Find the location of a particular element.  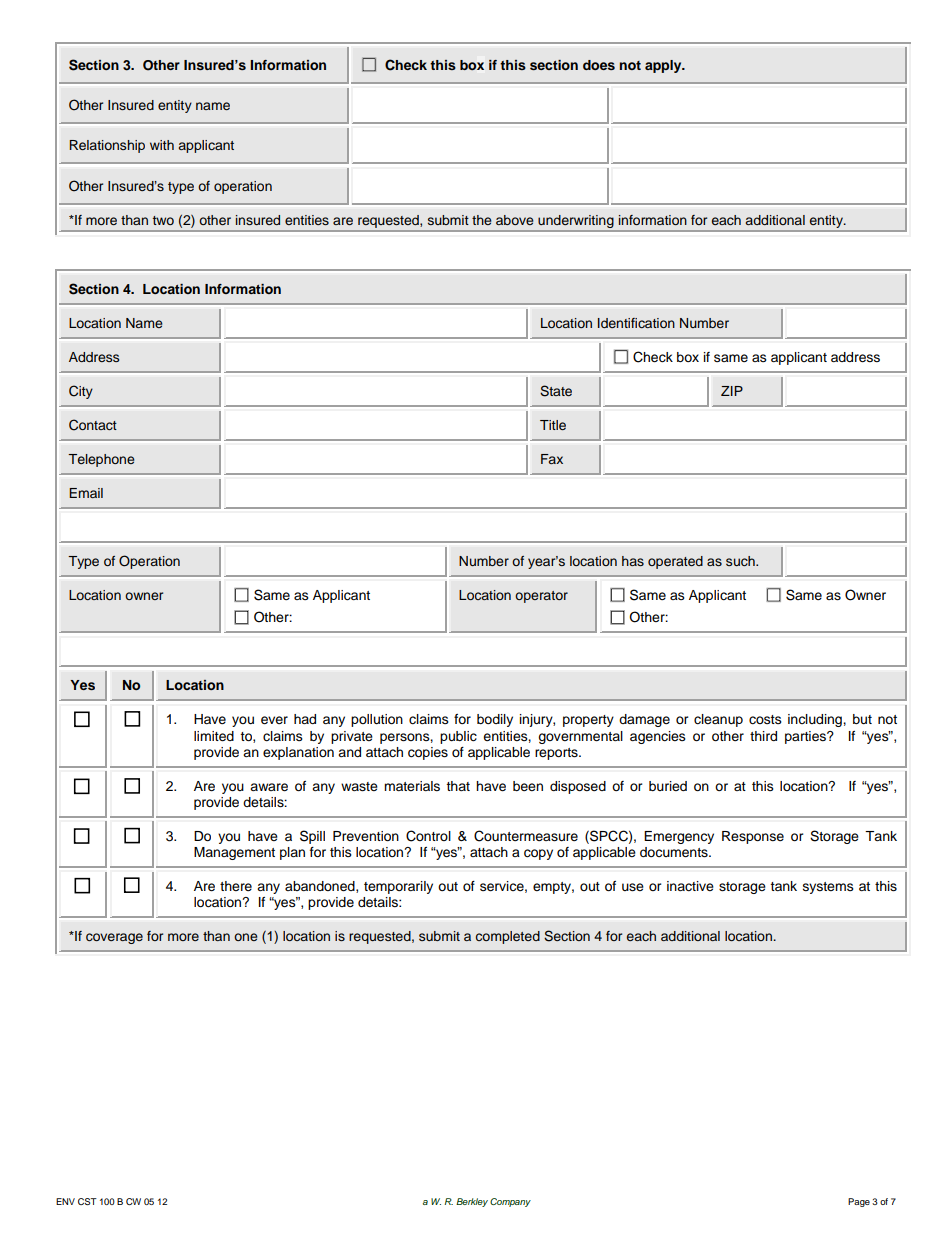

operator is located at coordinates (541, 597).
